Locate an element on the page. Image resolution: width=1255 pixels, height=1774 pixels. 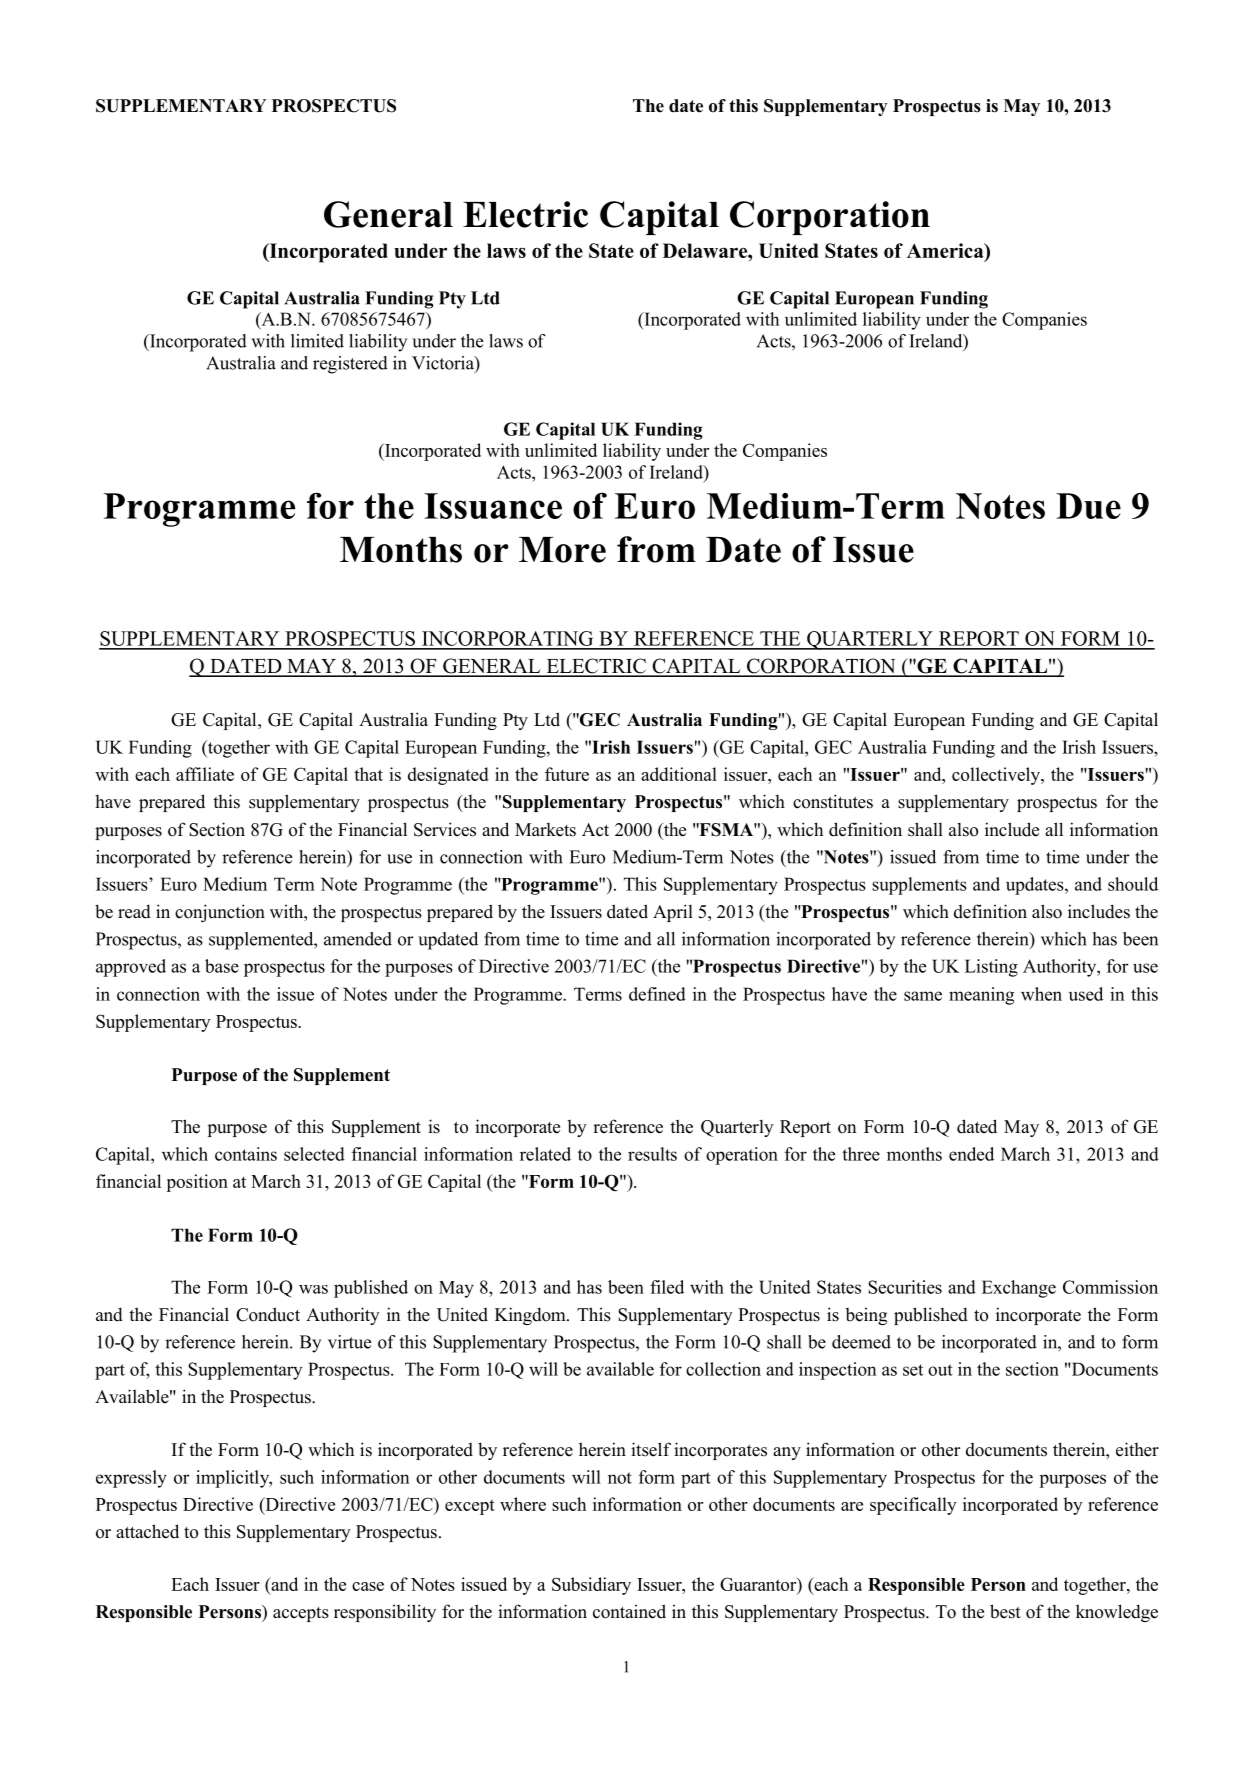
registered is located at coordinates (350, 365).
